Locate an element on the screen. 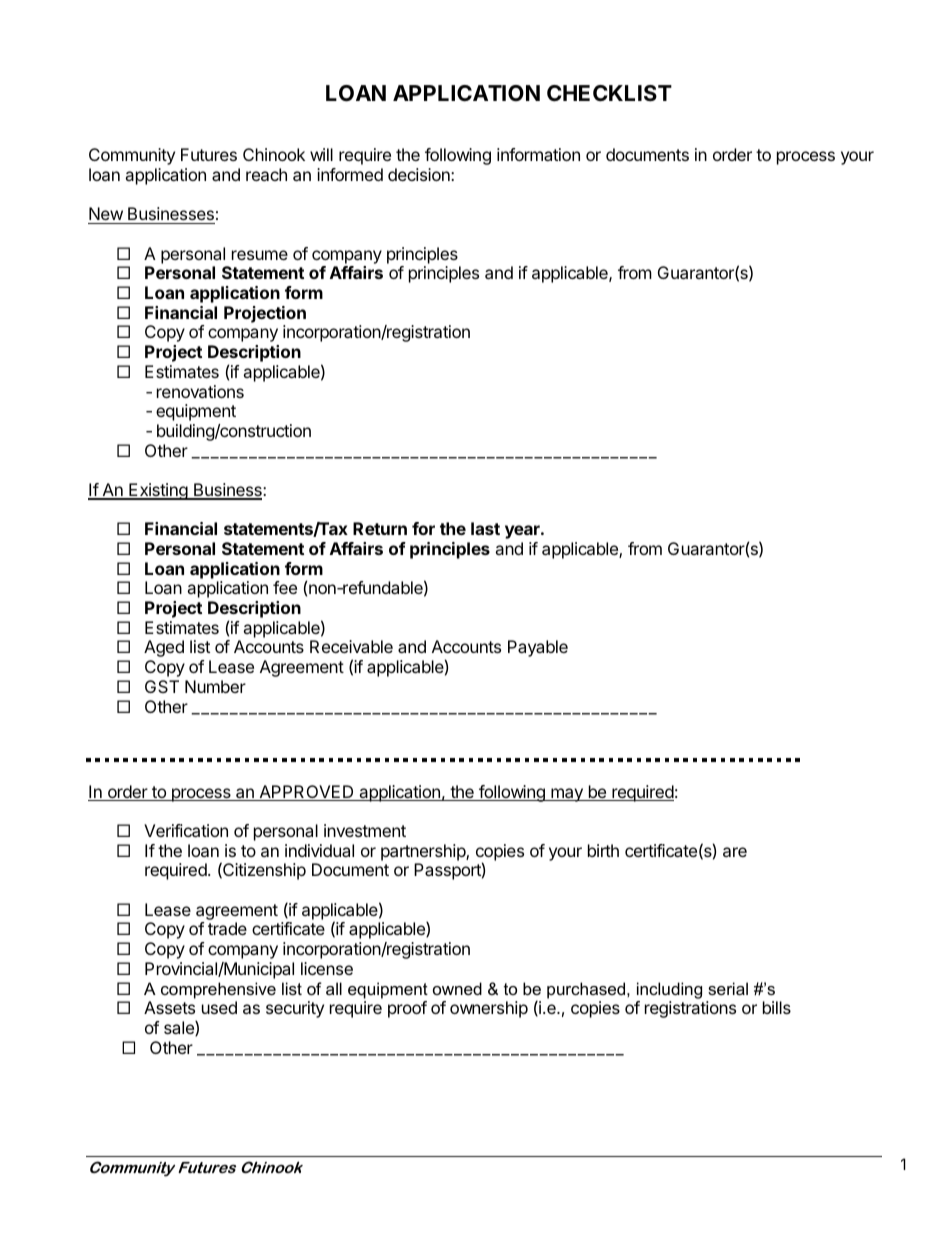 The width and height of the screenshot is (952, 1233). decision is located at coordinates (420, 174).
